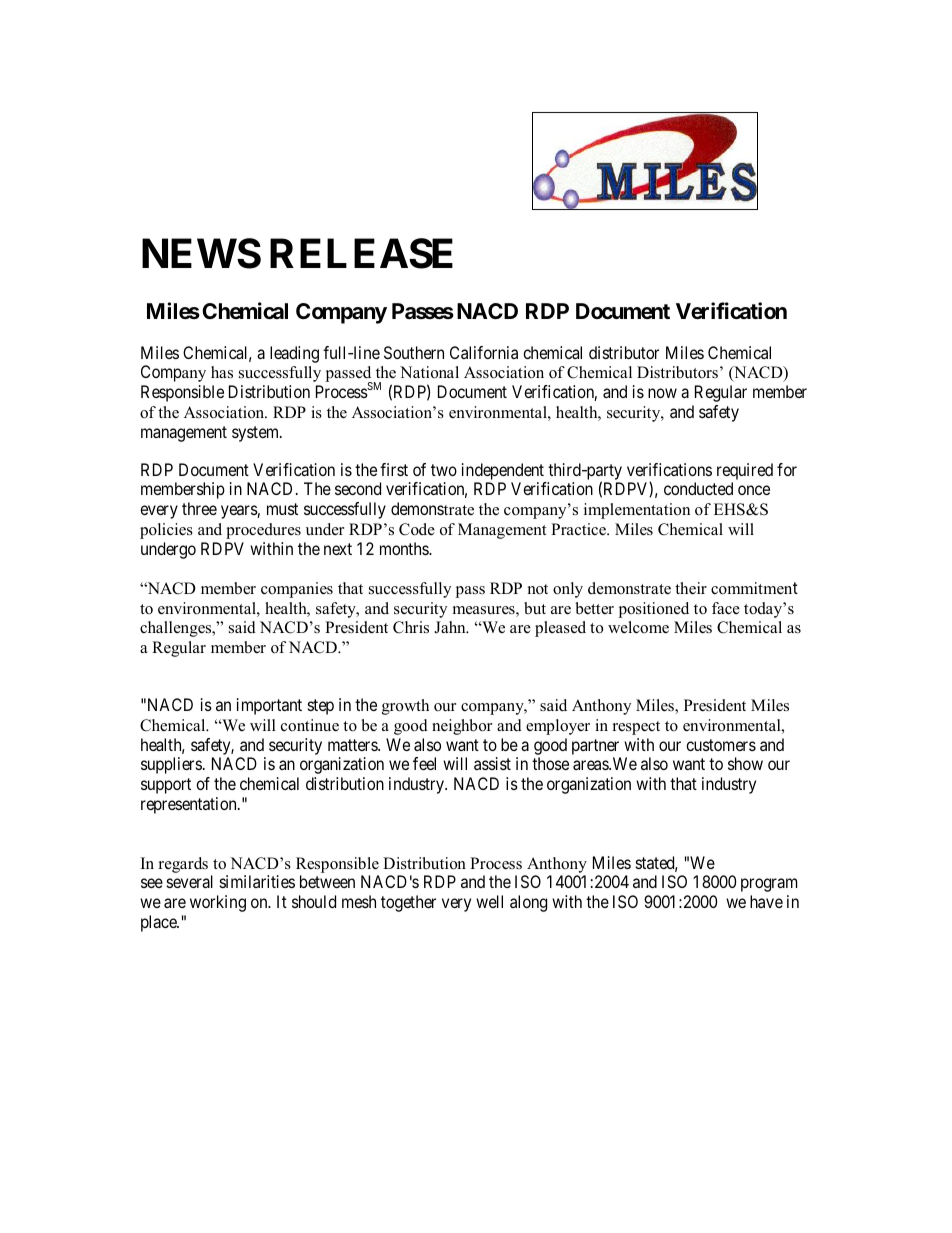  Describe the element at coordinates (451, 627) in the screenshot. I see `Jahn` at that location.
